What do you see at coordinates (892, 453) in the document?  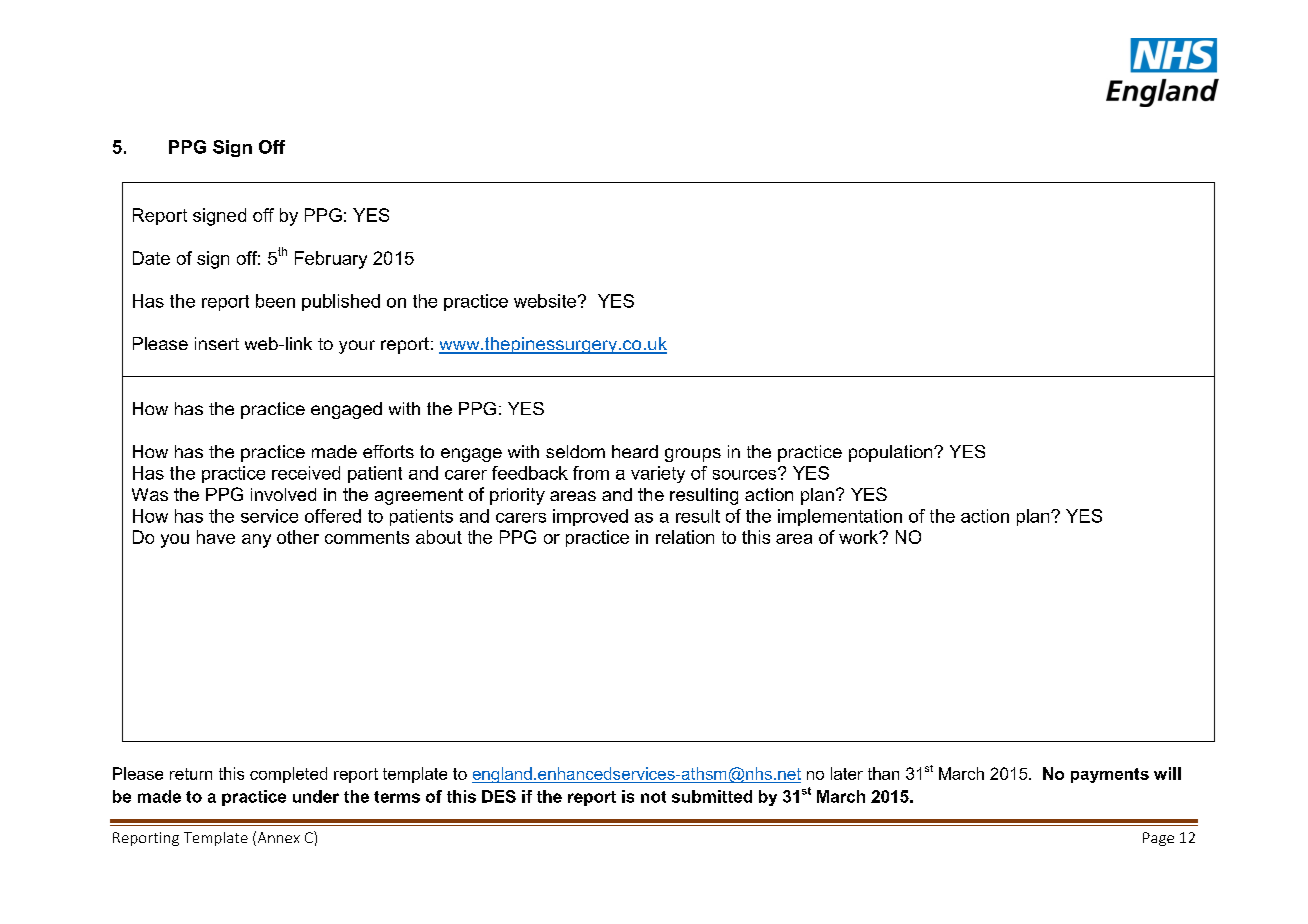 I see `population` at bounding box center [892, 453].
